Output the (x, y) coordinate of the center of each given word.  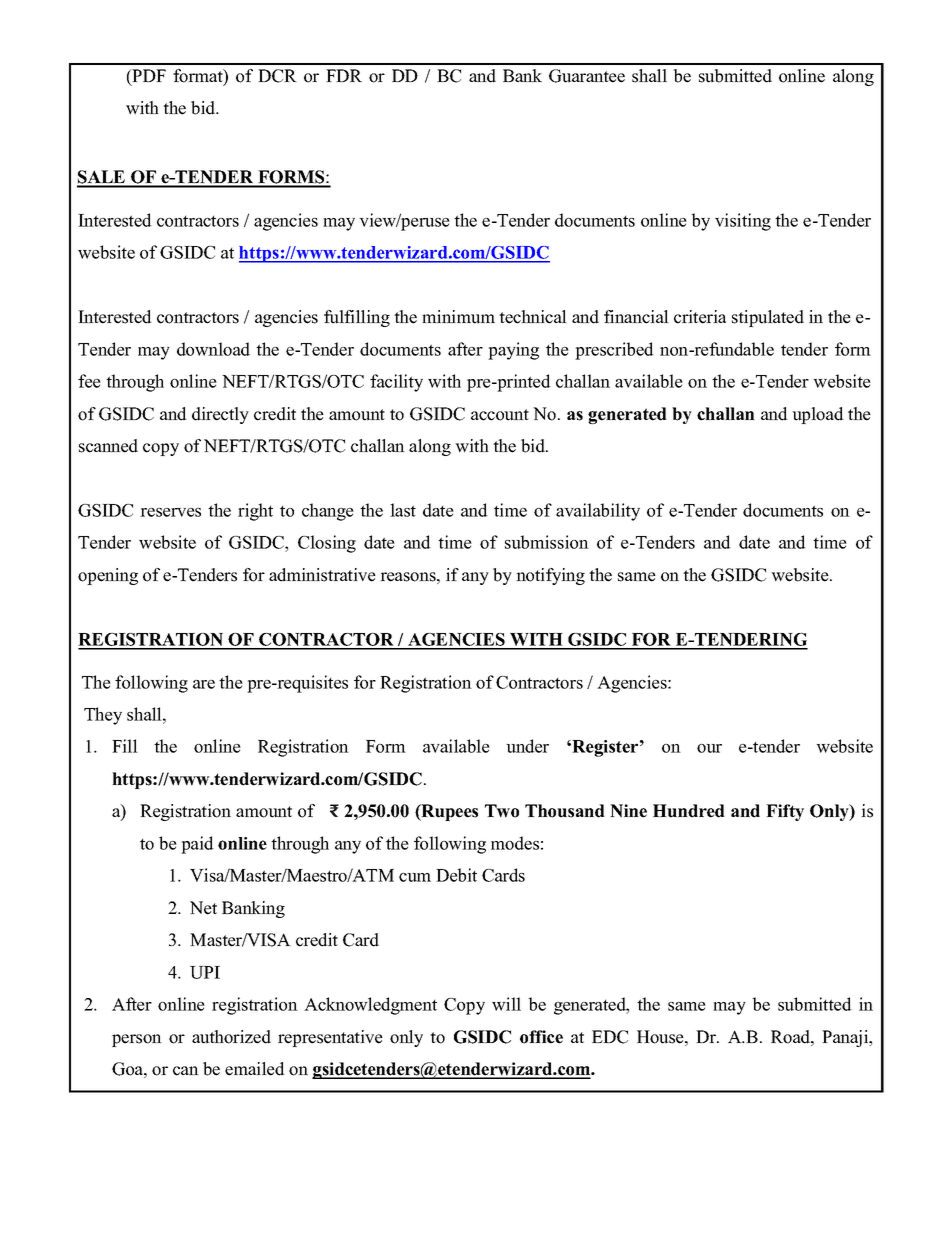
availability (598, 512)
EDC (610, 1037)
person (137, 1040)
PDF (148, 75)
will (506, 1004)
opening (108, 576)
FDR (344, 75)
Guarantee (587, 76)
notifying (550, 576)
